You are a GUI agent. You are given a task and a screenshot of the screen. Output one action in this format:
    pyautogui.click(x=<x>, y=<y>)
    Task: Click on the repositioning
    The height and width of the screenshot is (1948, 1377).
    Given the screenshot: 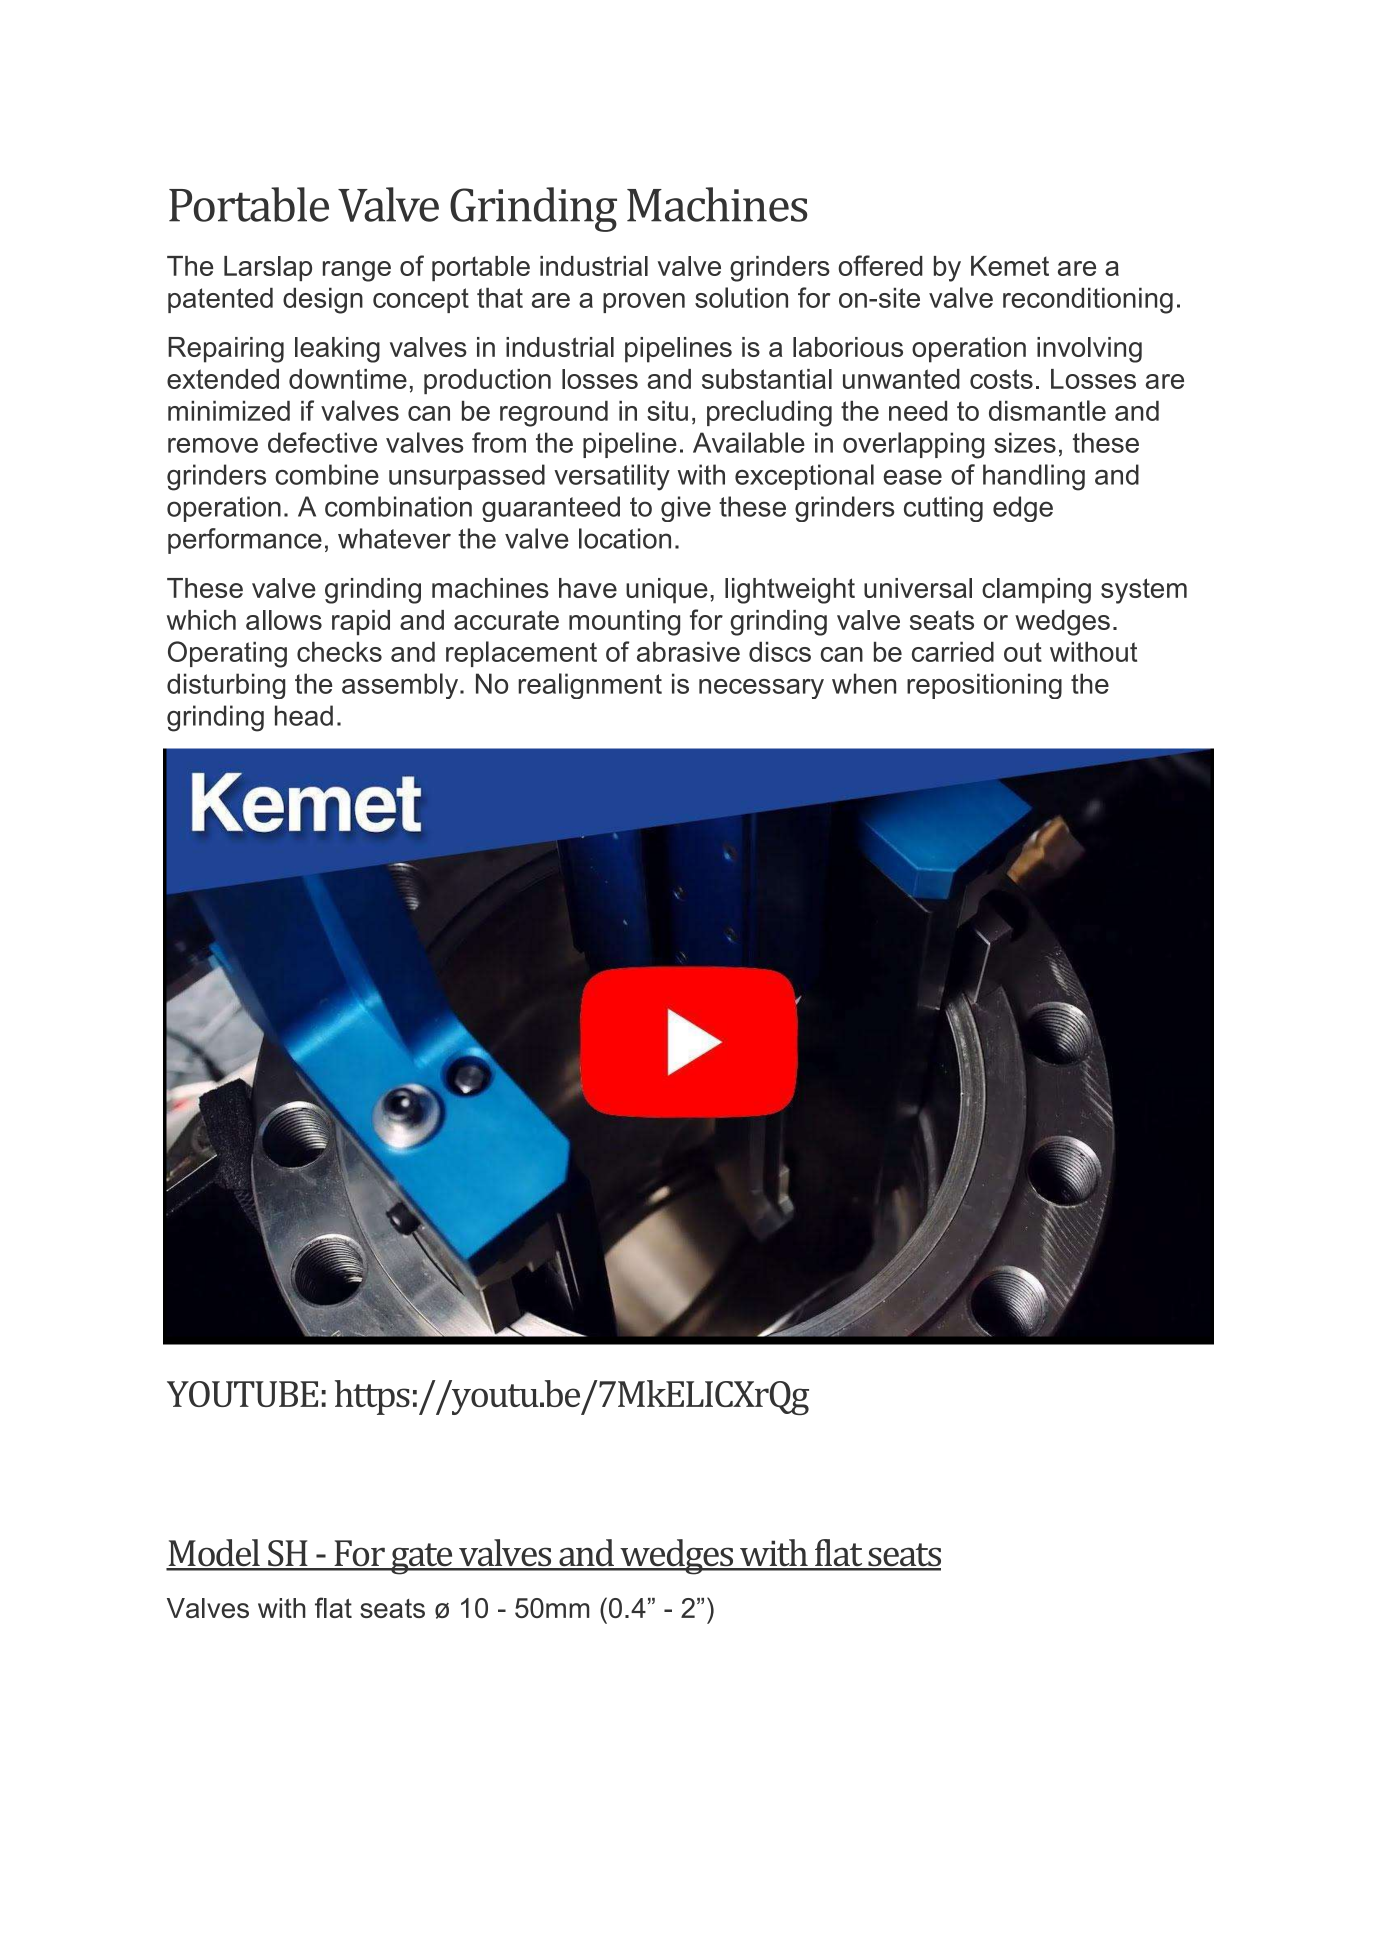 What is the action you would take?
    pyautogui.click(x=984, y=686)
